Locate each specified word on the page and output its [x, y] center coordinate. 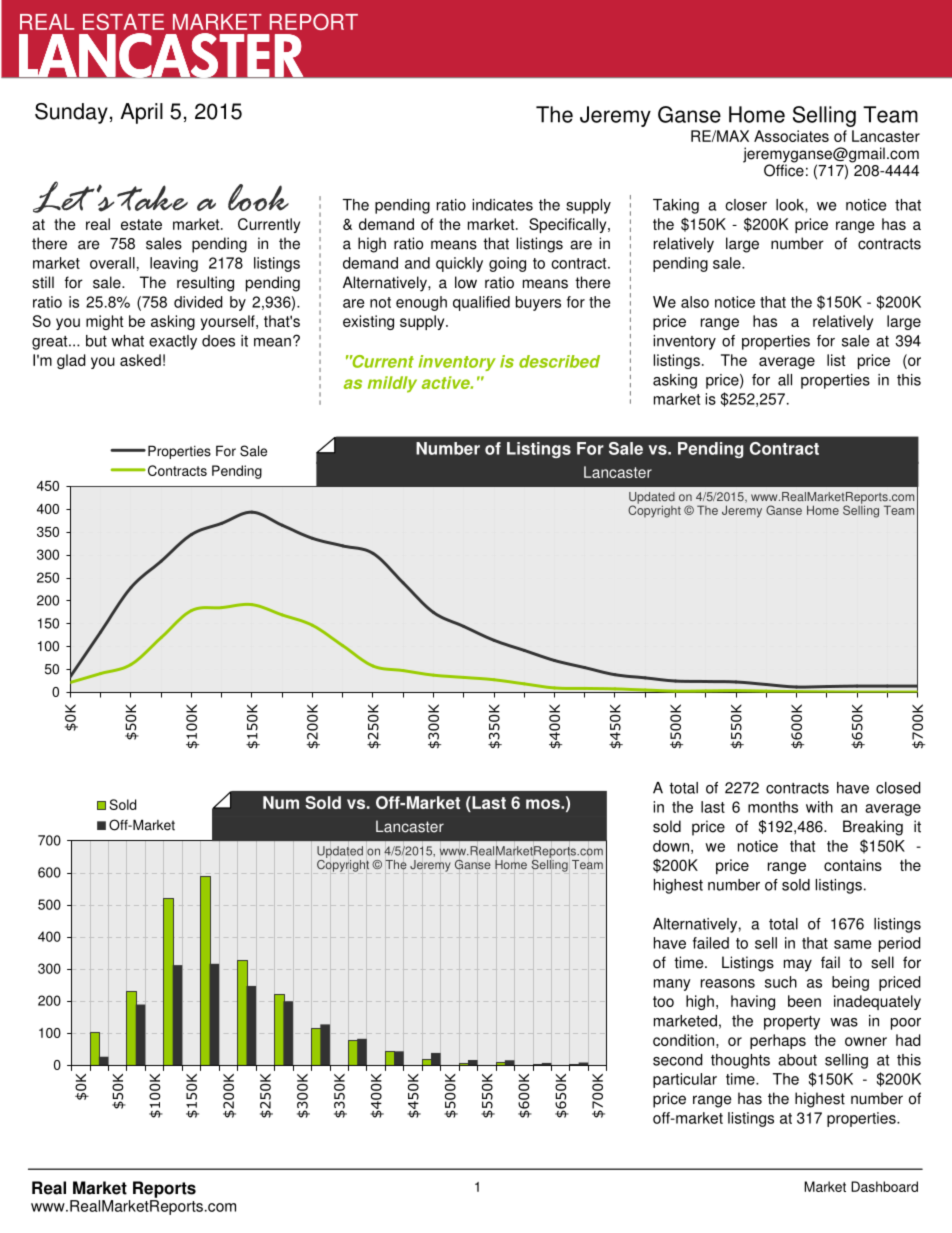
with [819, 807]
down [671, 846]
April [141, 113]
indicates [502, 205]
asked [140, 360]
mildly [392, 384]
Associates [791, 136]
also [695, 302]
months [773, 807]
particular [685, 1080]
